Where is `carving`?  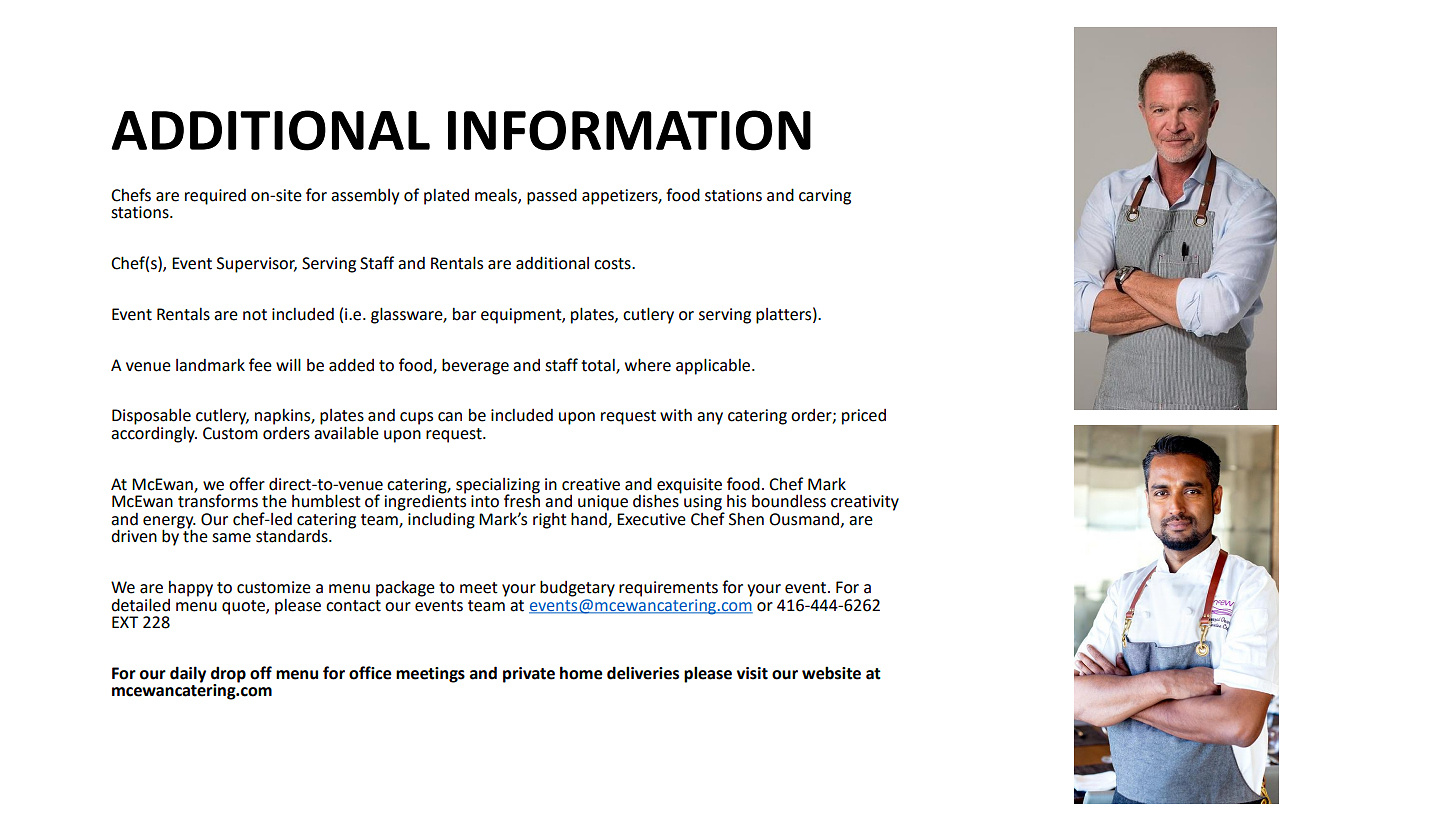
carving is located at coordinates (825, 197).
